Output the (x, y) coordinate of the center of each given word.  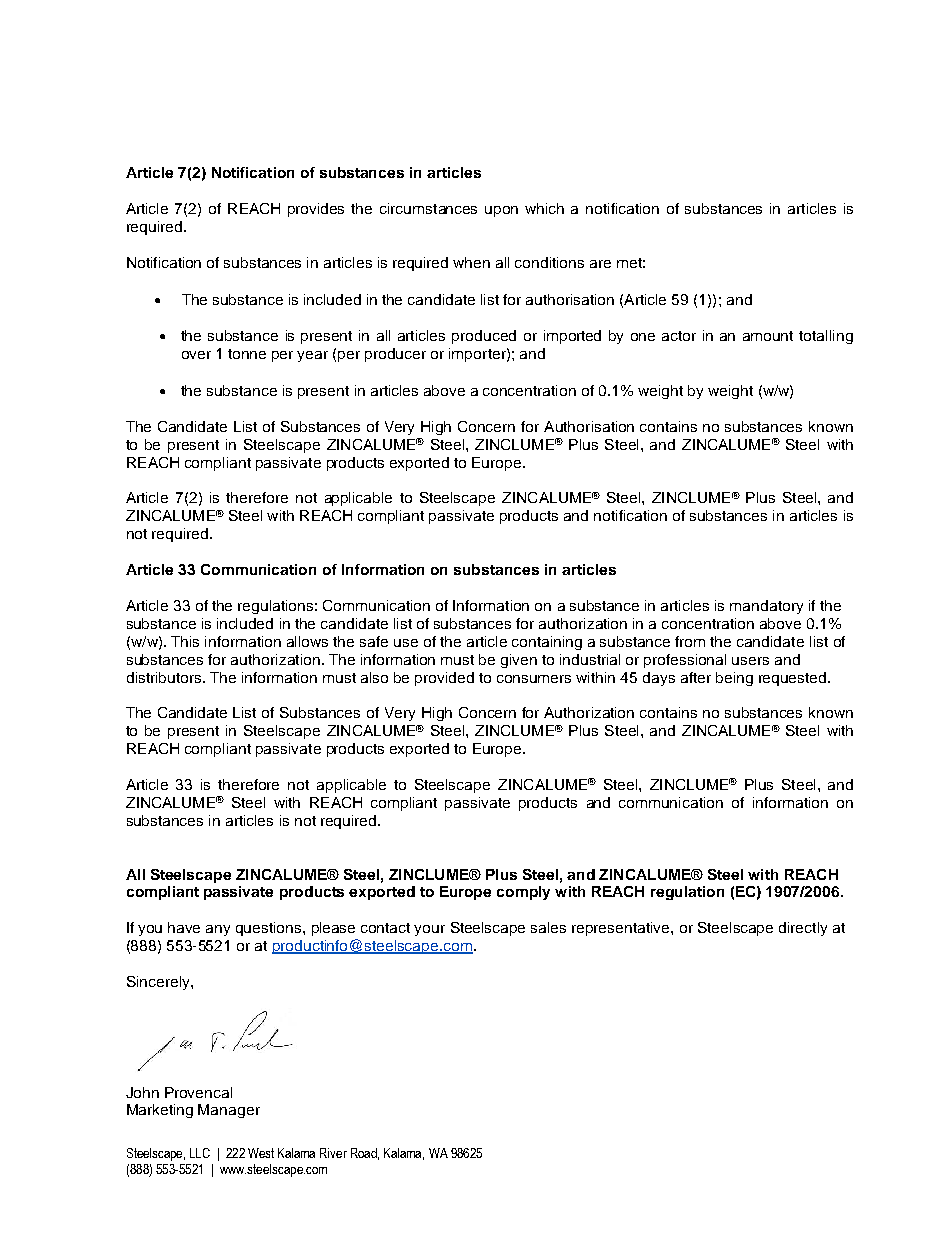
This (185, 641)
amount (768, 336)
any (218, 930)
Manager (229, 1111)
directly (803, 929)
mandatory (766, 607)
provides (316, 210)
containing (547, 643)
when (471, 262)
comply (523, 893)
